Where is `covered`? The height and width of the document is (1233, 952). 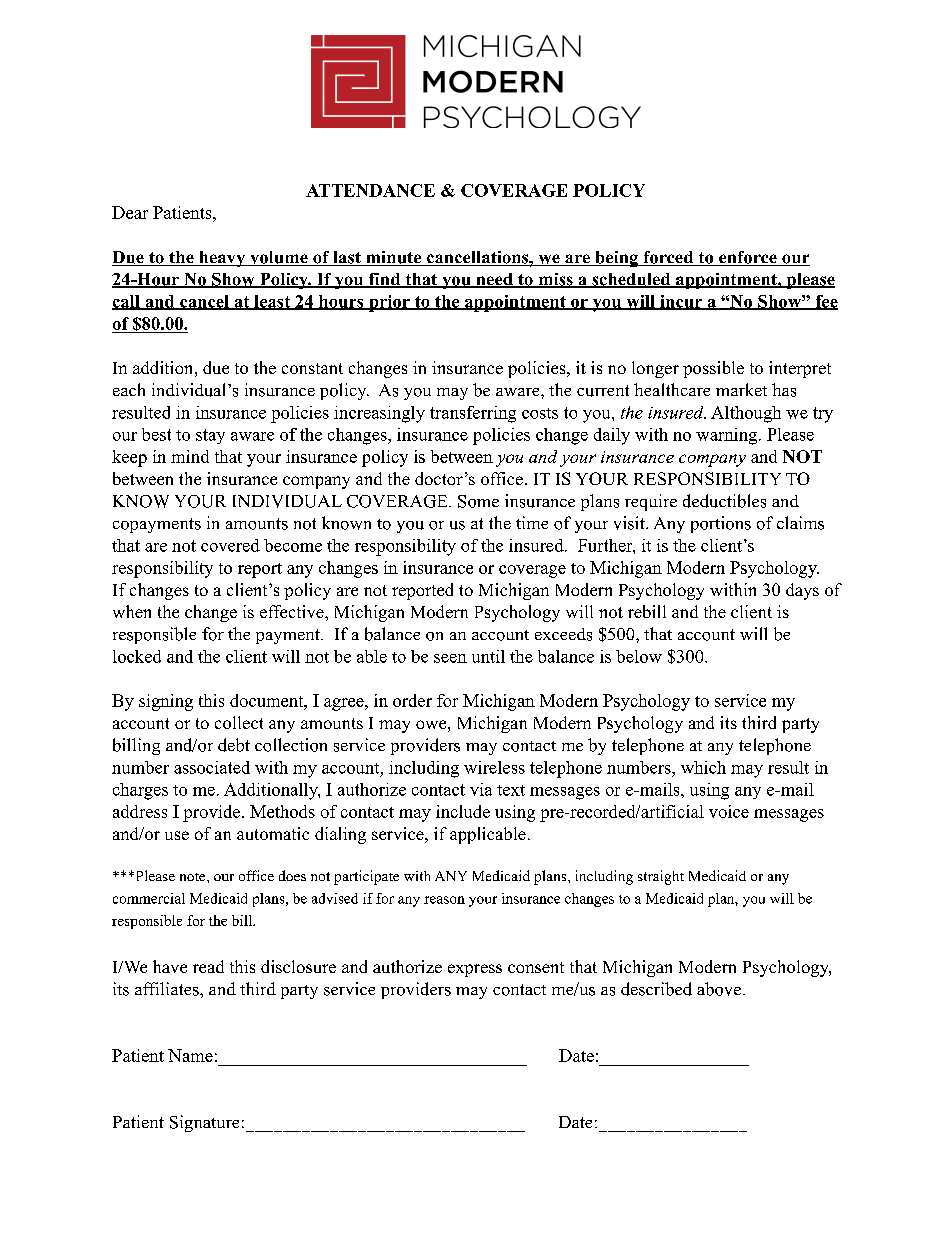 covered is located at coordinates (230, 545).
